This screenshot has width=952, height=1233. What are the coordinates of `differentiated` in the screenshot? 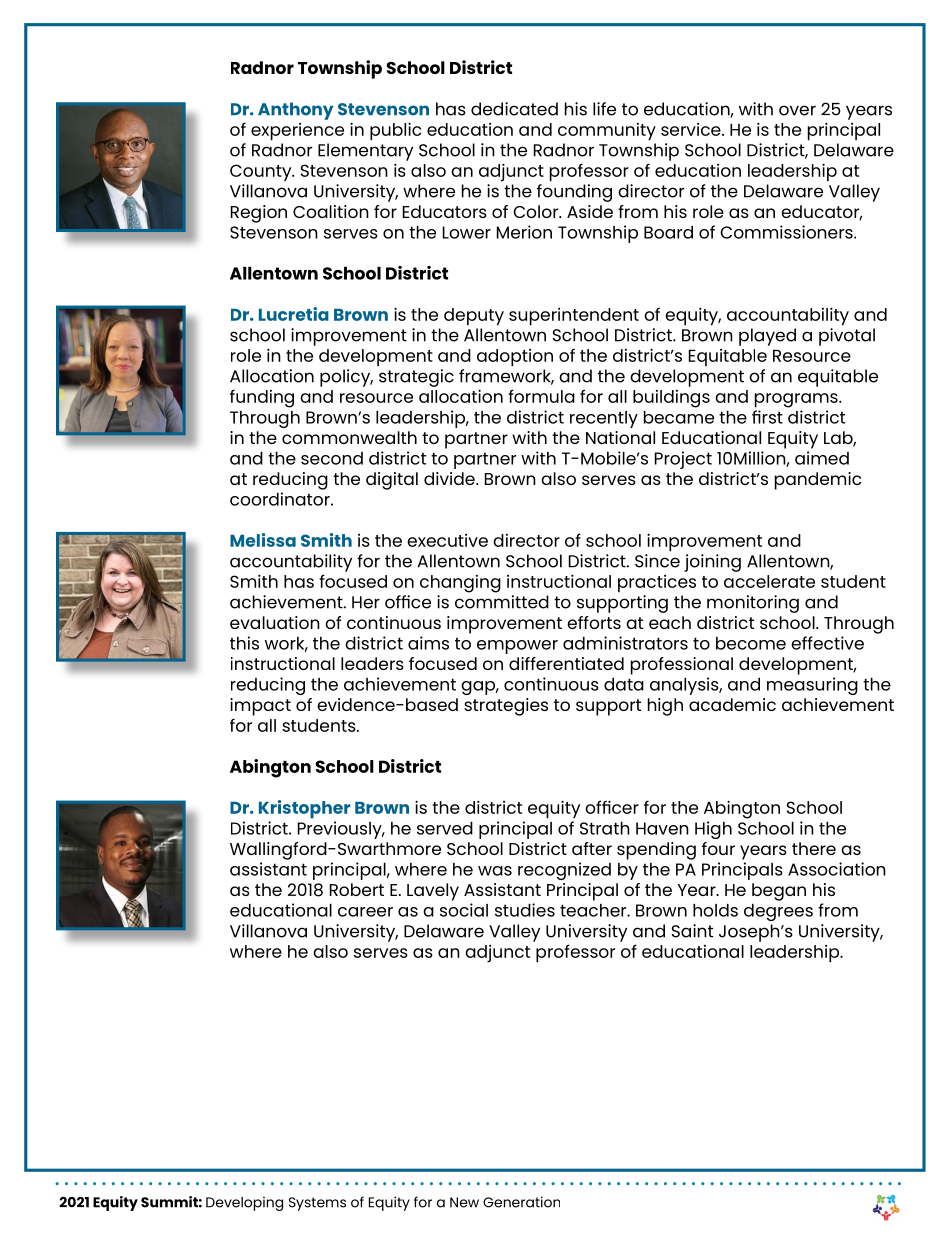 It's located at (566, 663).
